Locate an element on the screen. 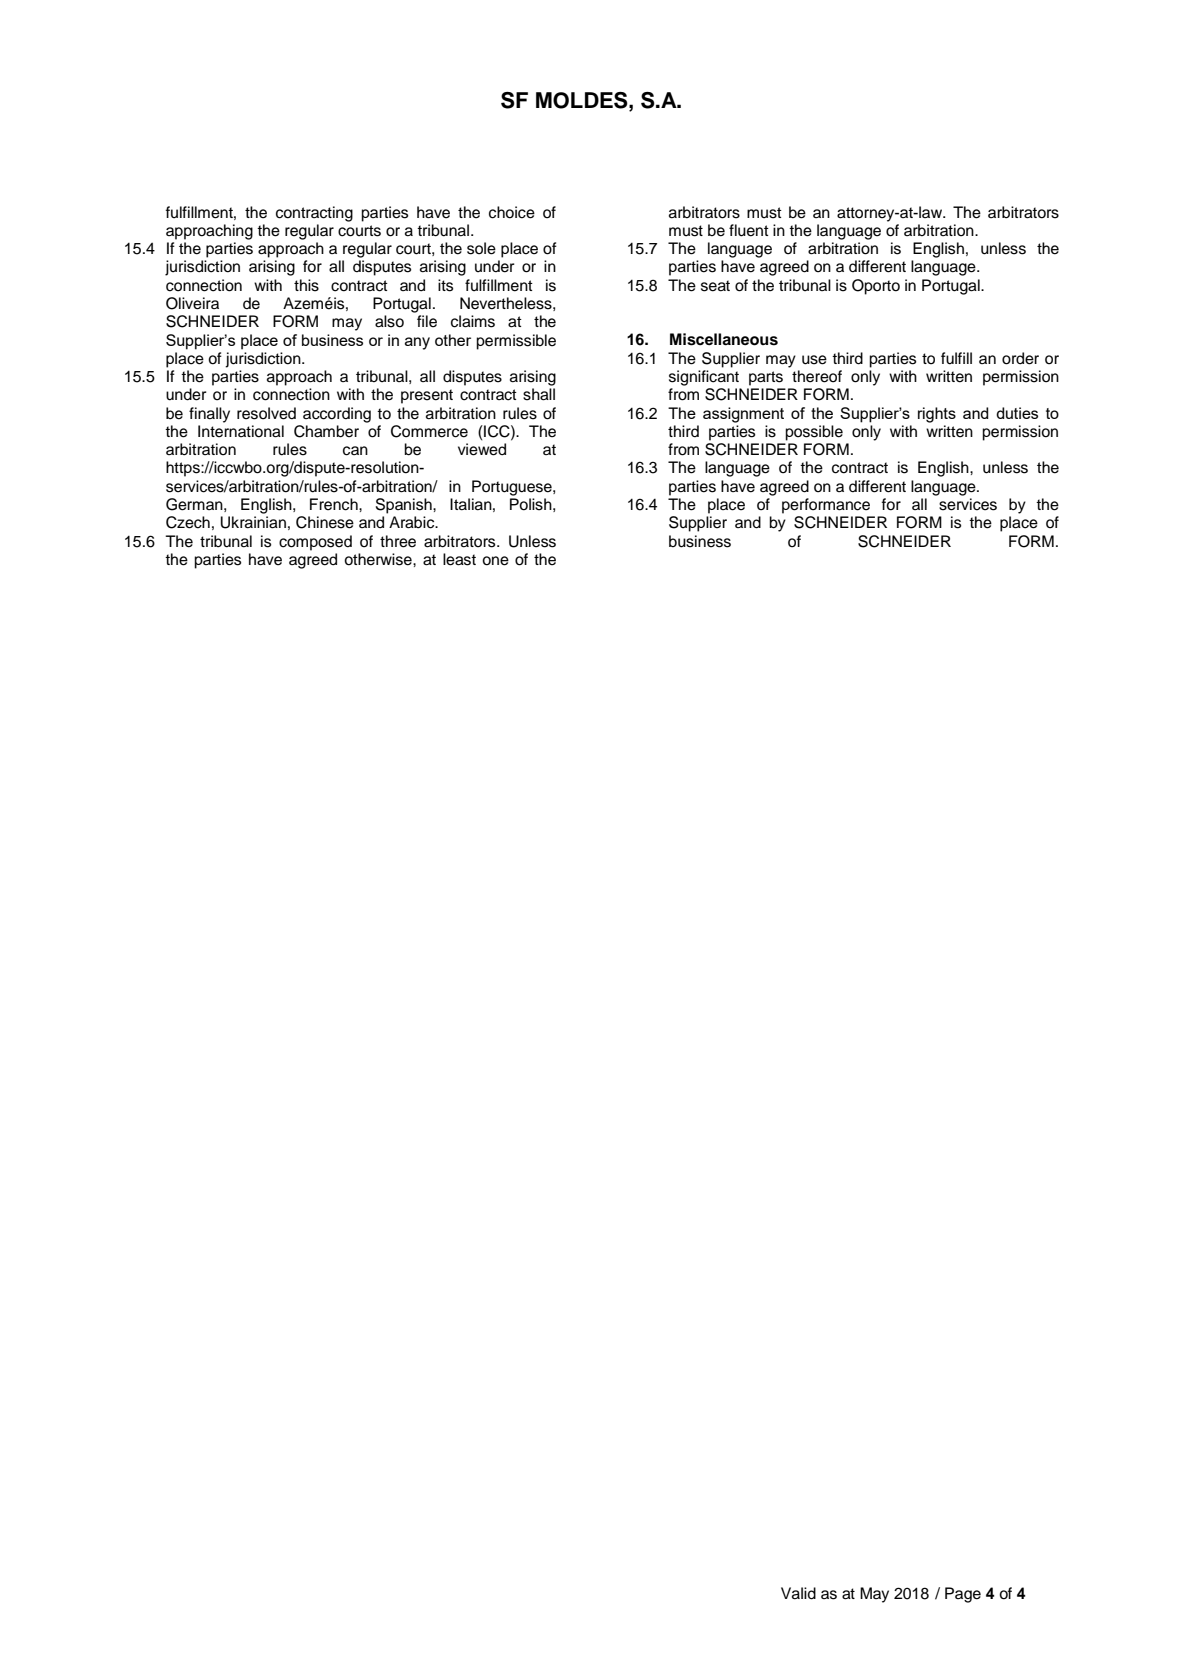  Valid is located at coordinates (798, 1593).
